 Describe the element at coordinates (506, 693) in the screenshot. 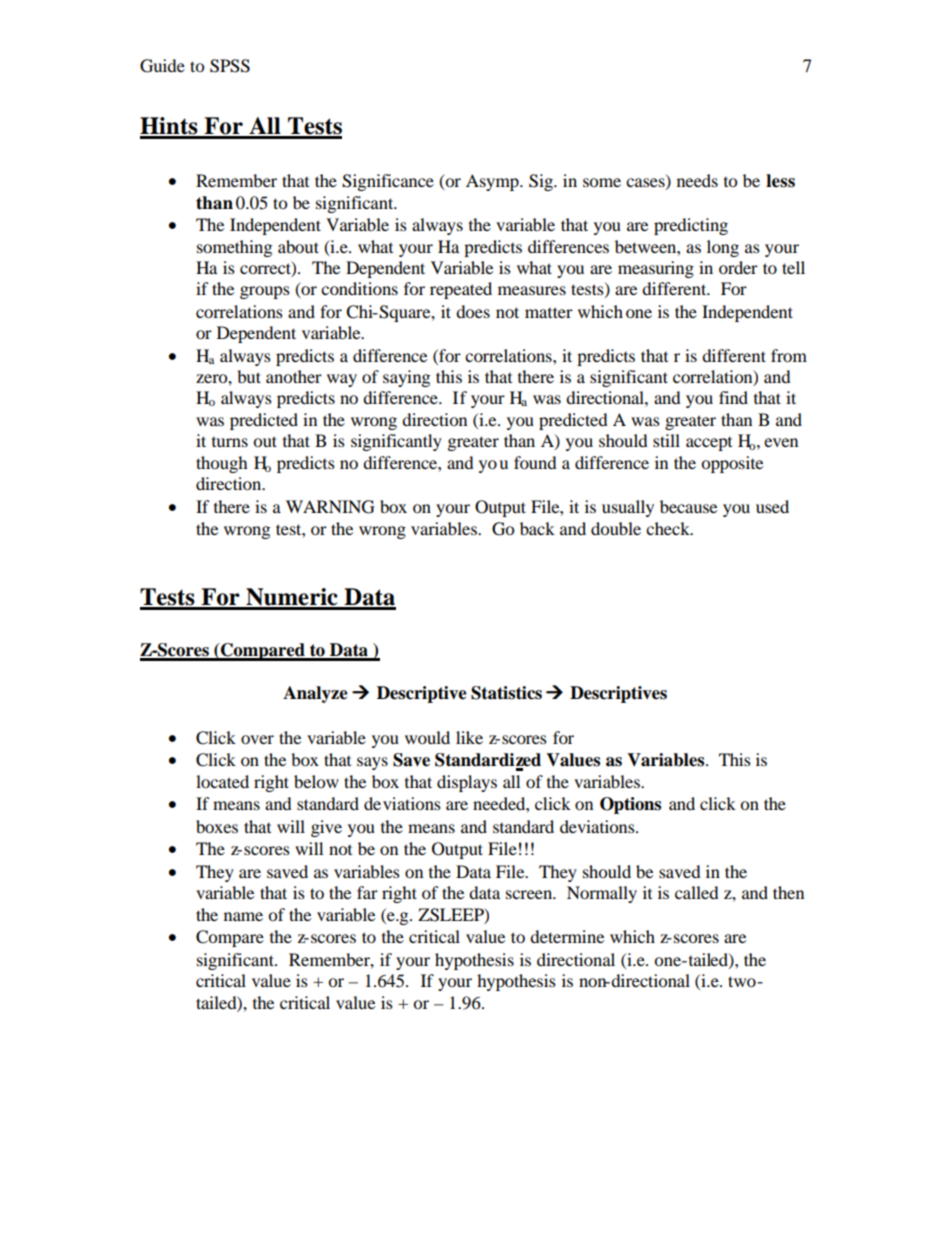

I see `Statistics` at that location.
